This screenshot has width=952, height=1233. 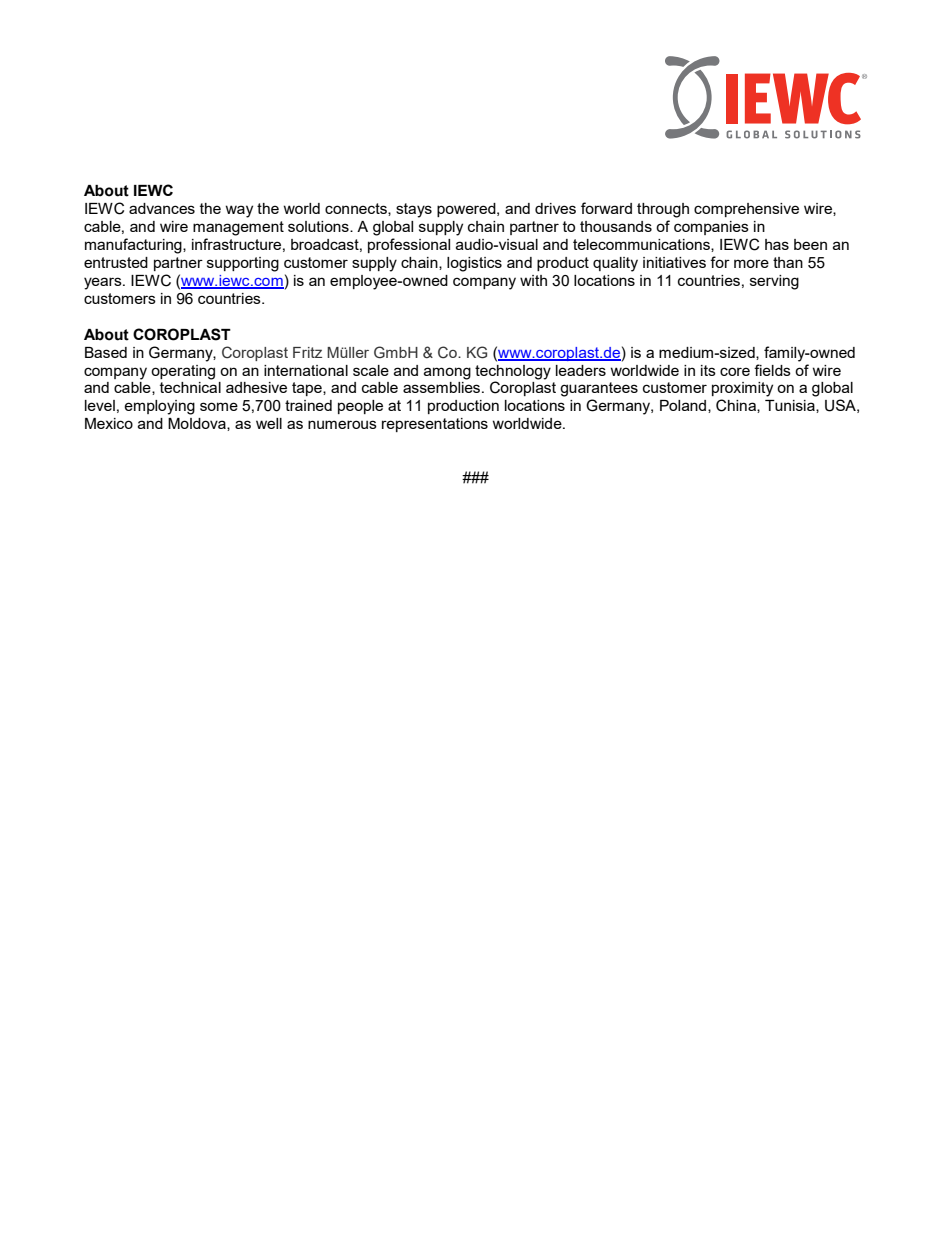 I want to click on among, so click(x=447, y=373).
